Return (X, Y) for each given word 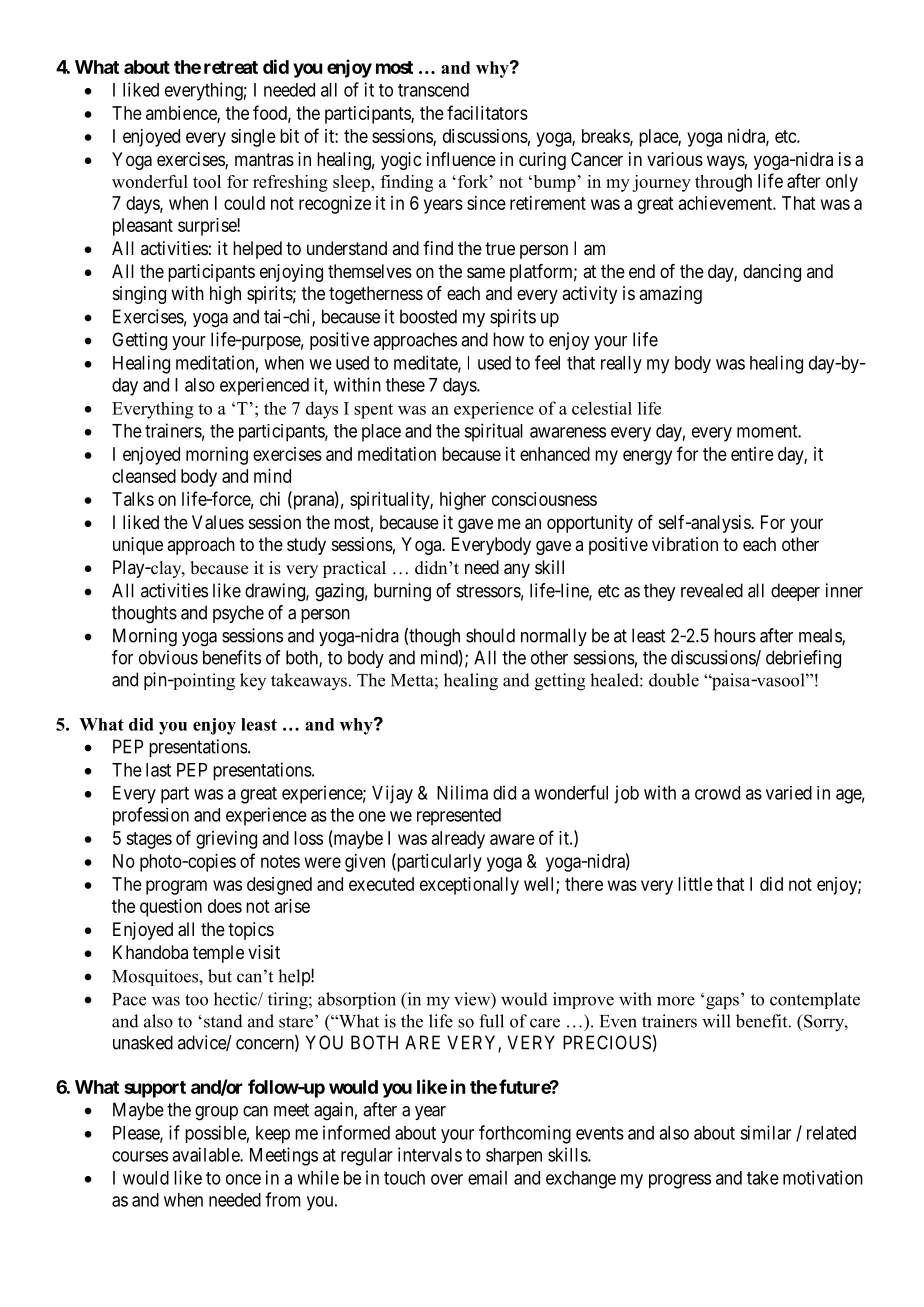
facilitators (487, 112)
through (723, 183)
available (206, 1154)
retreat (231, 67)
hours (735, 635)
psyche (238, 614)
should (490, 635)
